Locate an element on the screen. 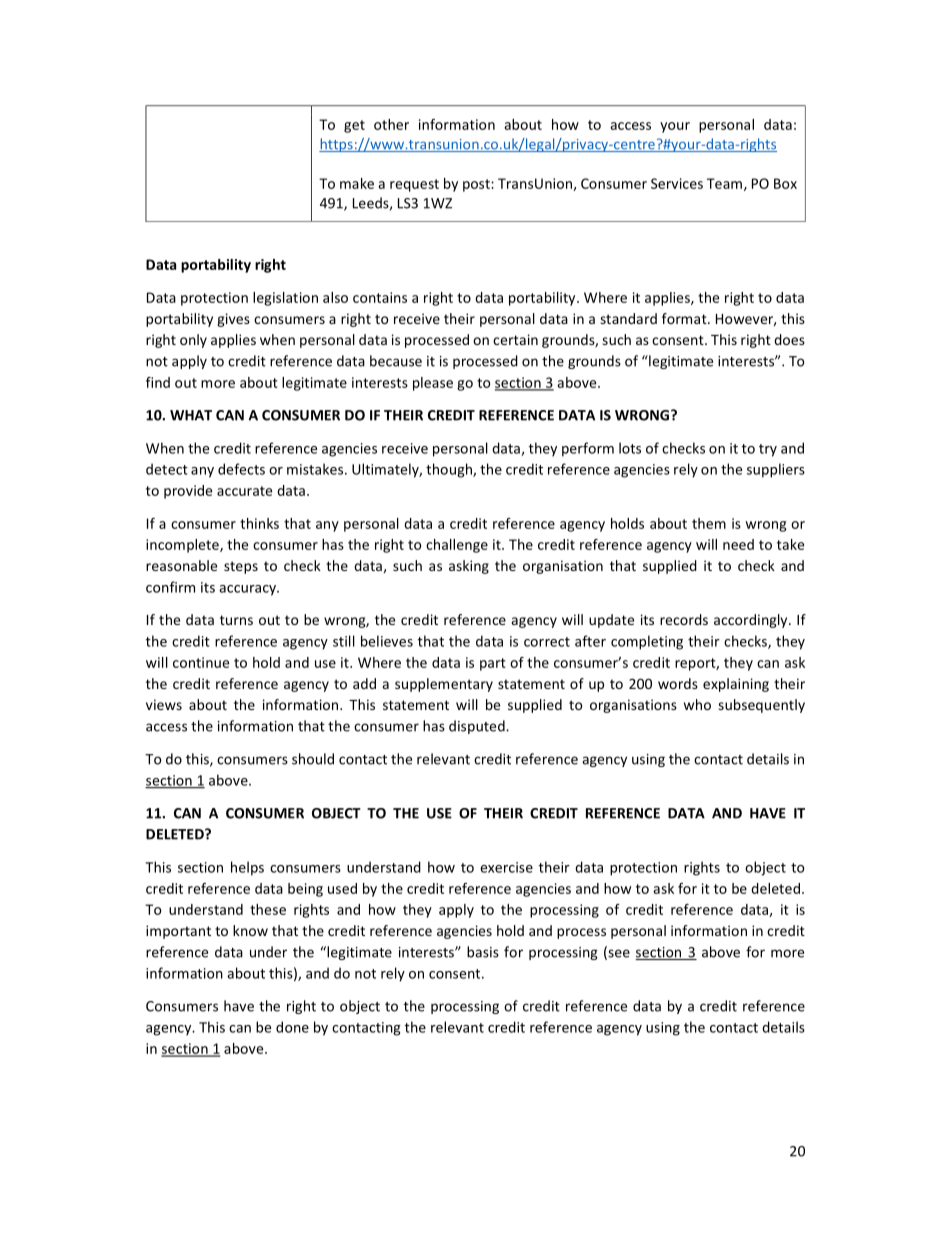 The width and height of the screenshot is (952, 1233). though is located at coordinates (450, 470).
